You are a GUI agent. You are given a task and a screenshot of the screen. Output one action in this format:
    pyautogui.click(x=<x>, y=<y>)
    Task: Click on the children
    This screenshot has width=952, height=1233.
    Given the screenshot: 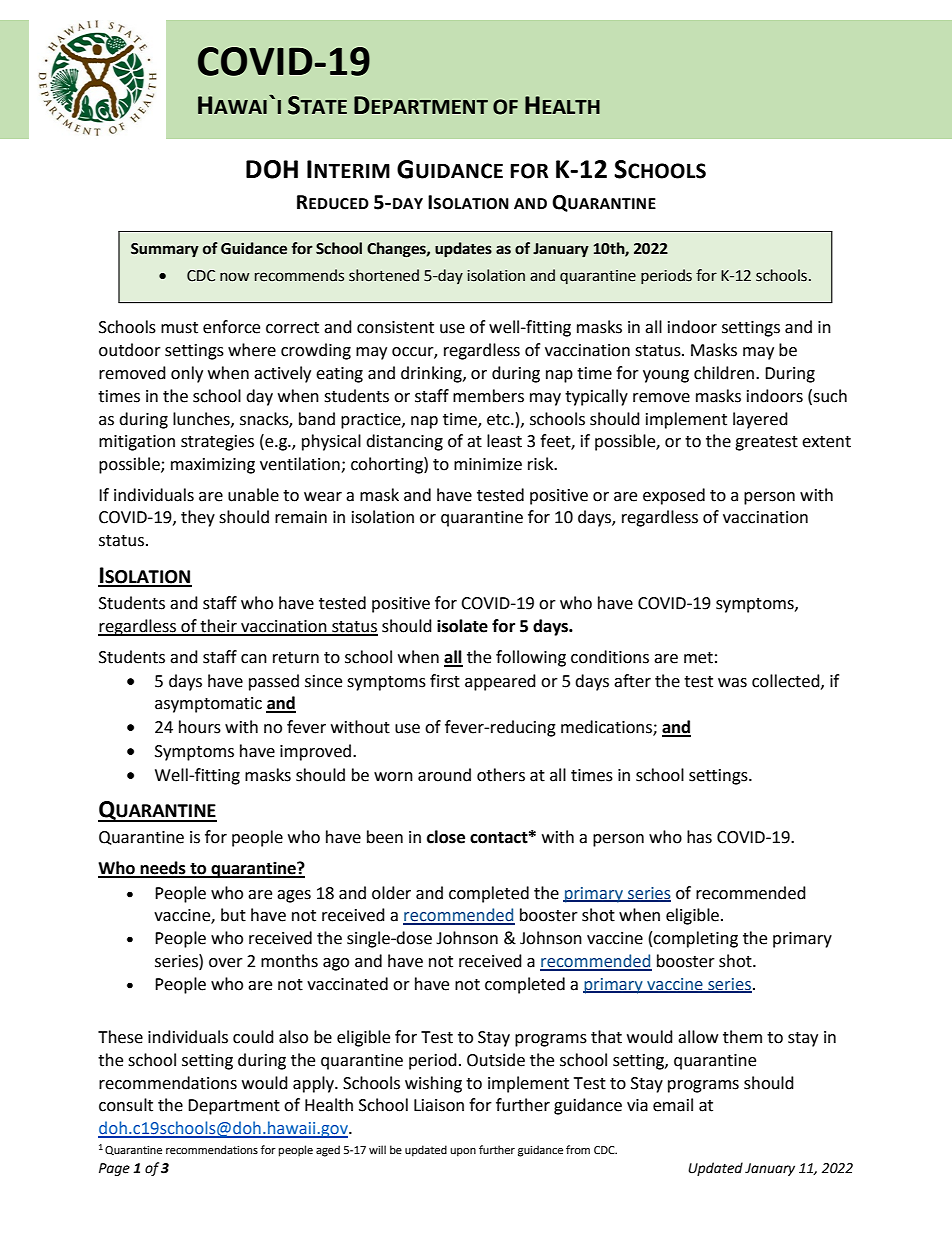 What is the action you would take?
    pyautogui.click(x=724, y=373)
